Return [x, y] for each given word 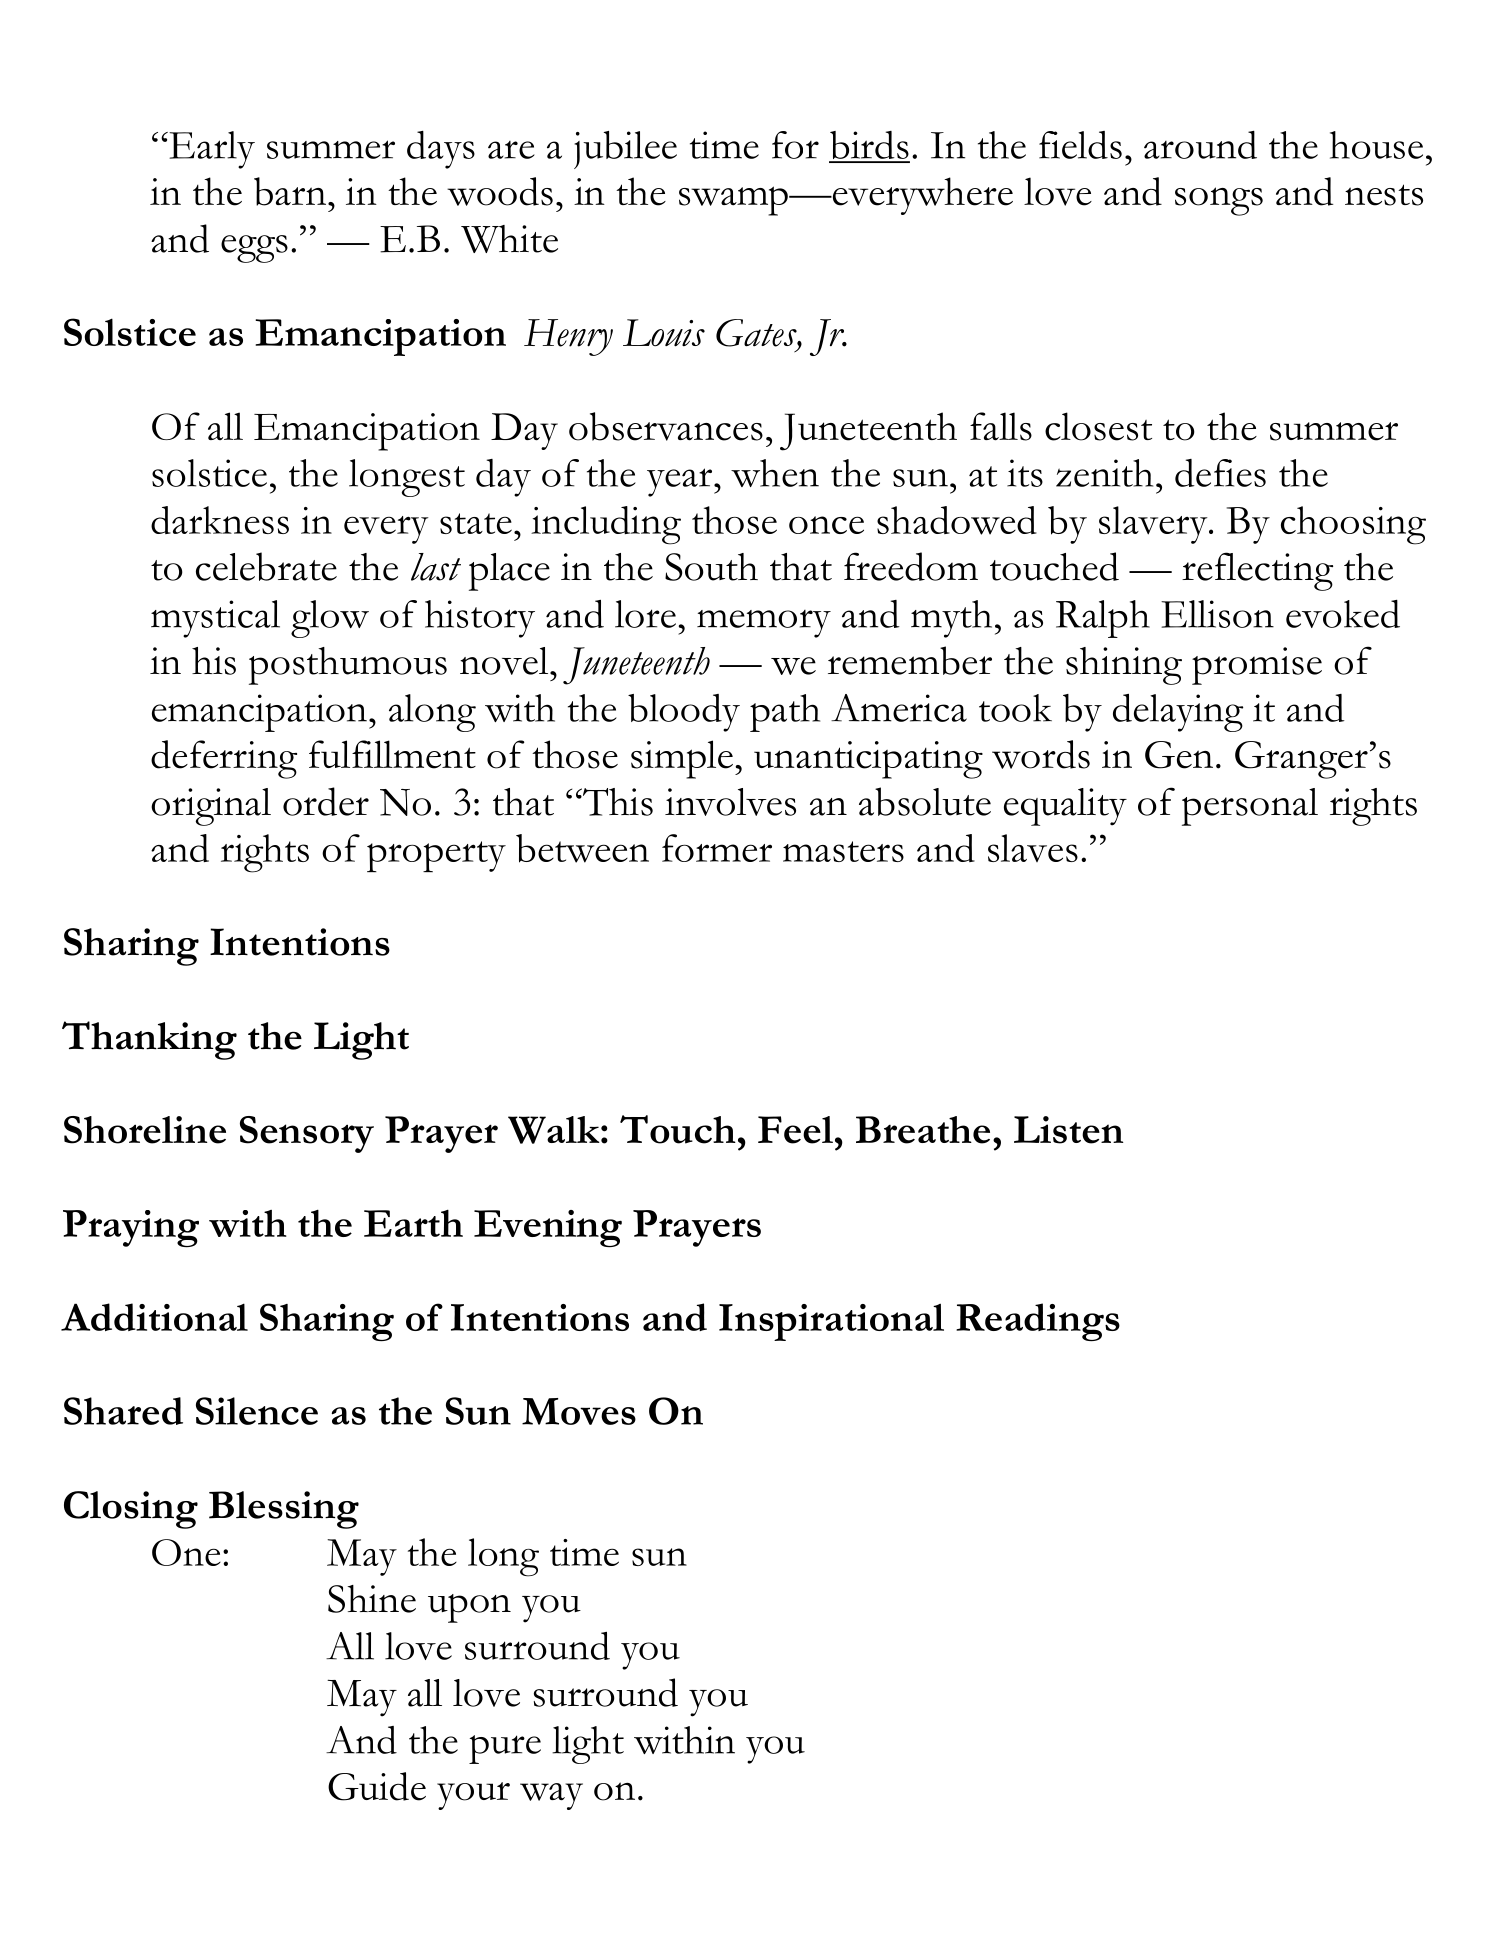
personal [1250, 807]
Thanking [149, 1040]
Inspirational [831, 1322]
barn [290, 191]
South [711, 567]
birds [869, 146]
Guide [377, 1786]
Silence [257, 1411]
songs [1219, 201]
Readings [1038, 1322]
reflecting [1257, 571]
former [717, 848]
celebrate [266, 566]
